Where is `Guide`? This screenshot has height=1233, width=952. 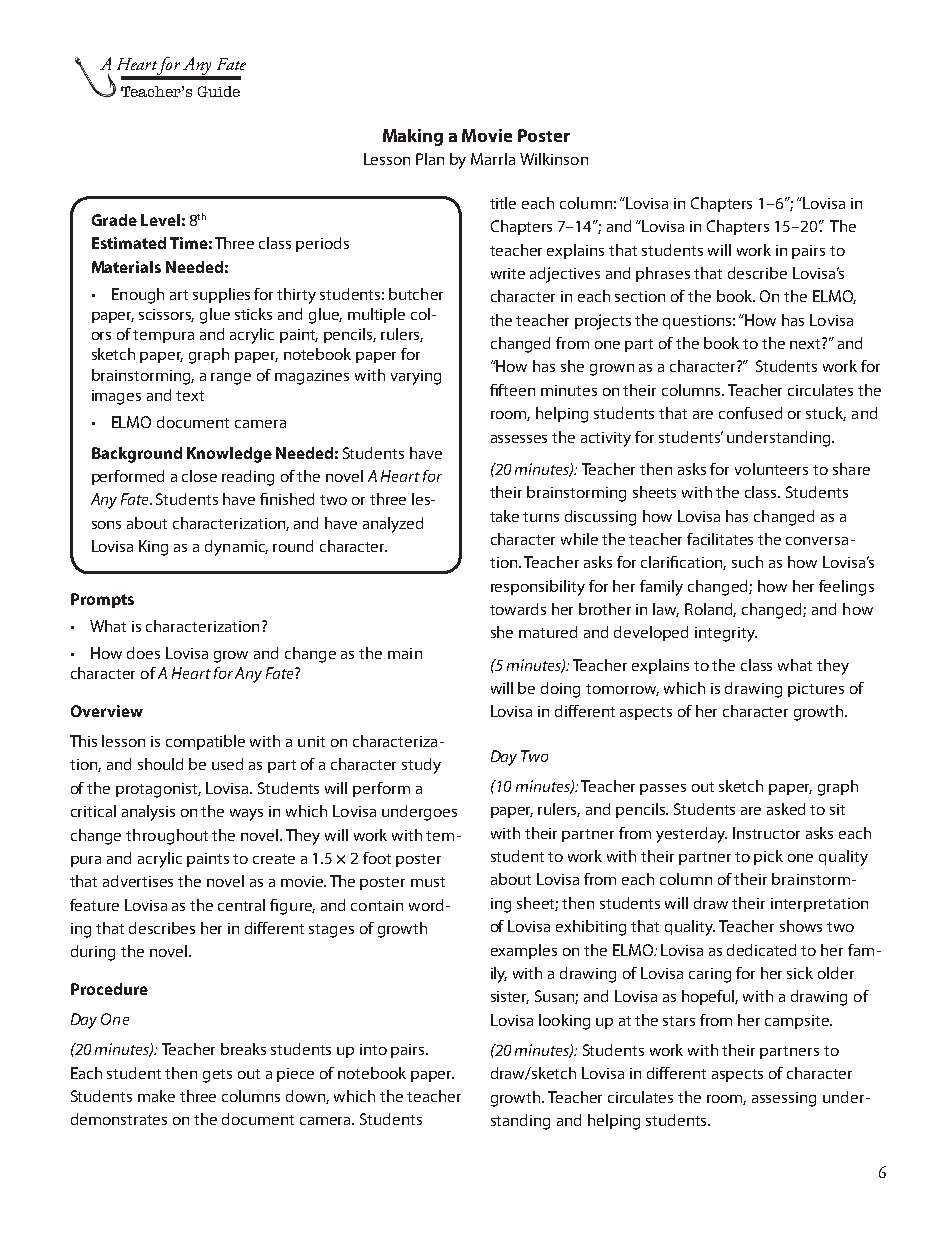 Guide is located at coordinates (219, 91).
